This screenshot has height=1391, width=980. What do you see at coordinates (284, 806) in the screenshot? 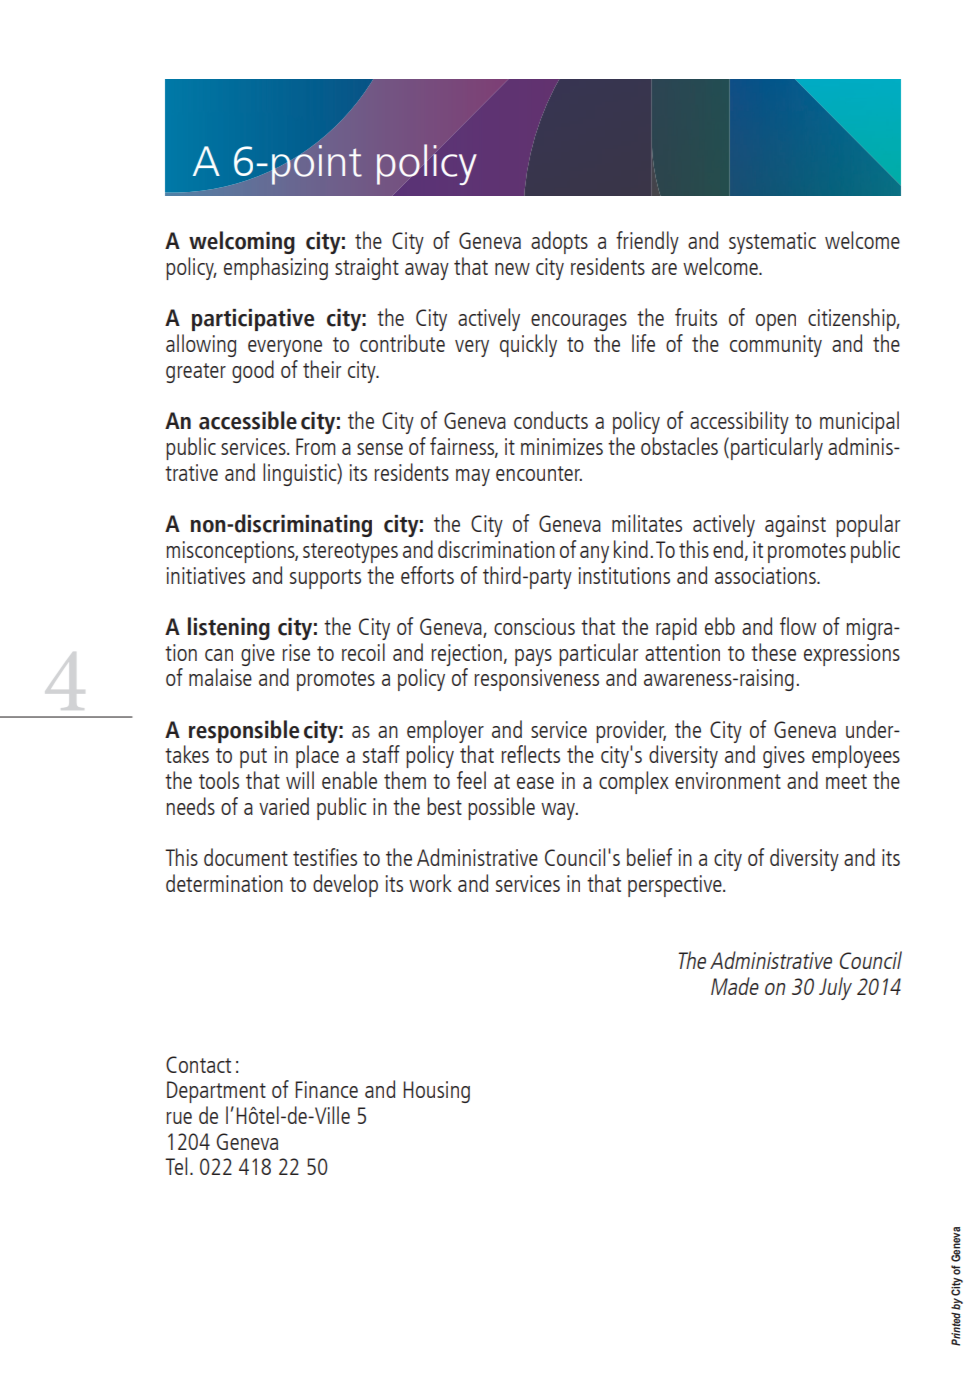
I see `varied` at bounding box center [284, 806].
